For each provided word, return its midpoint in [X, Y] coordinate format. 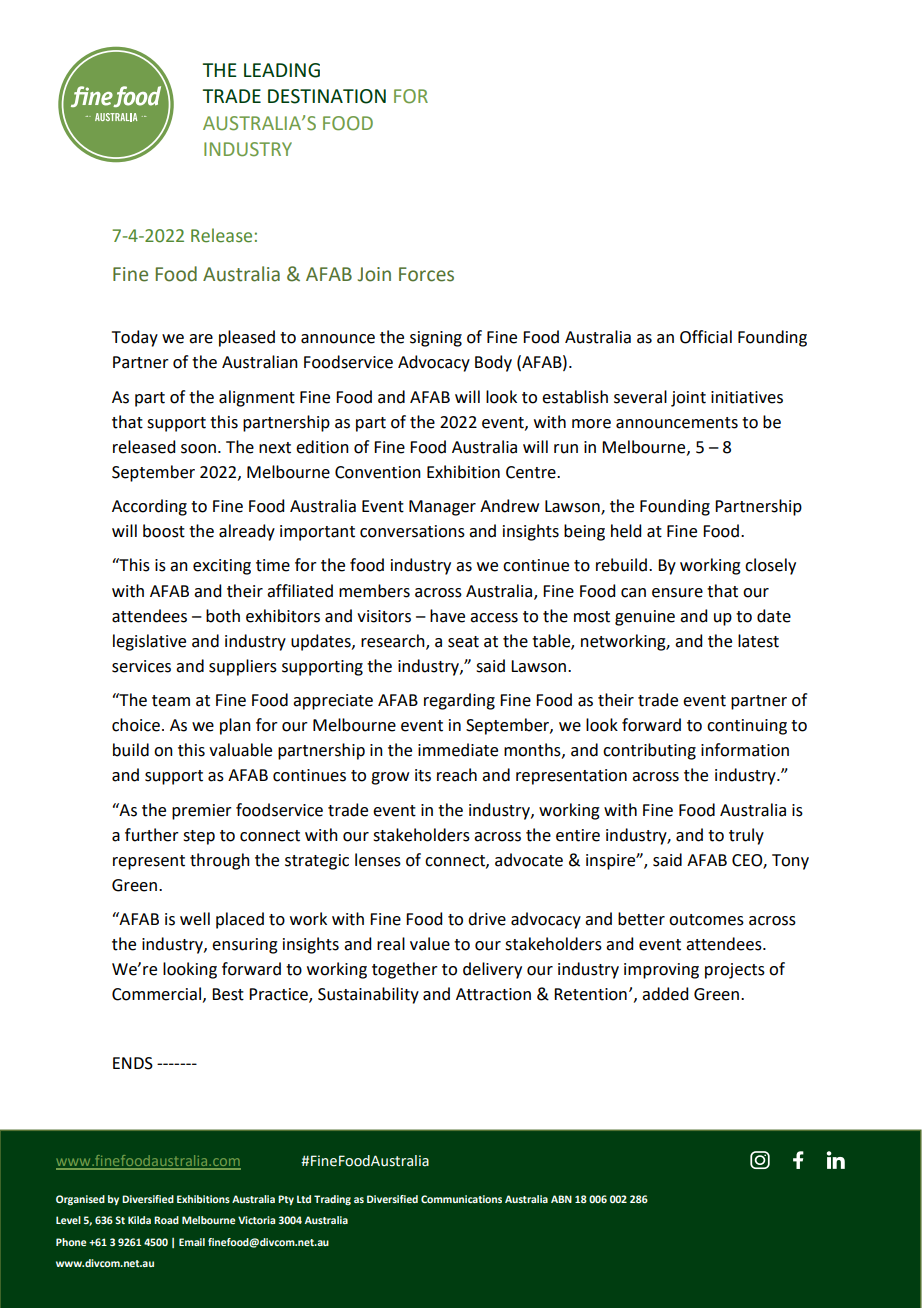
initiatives [747, 397]
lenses [378, 860]
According [149, 507]
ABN [561, 1199]
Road [166, 1220]
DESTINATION [327, 96]
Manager [442, 508]
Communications [461, 1199]
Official [706, 337]
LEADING [282, 70]
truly [746, 836]
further [152, 835]
